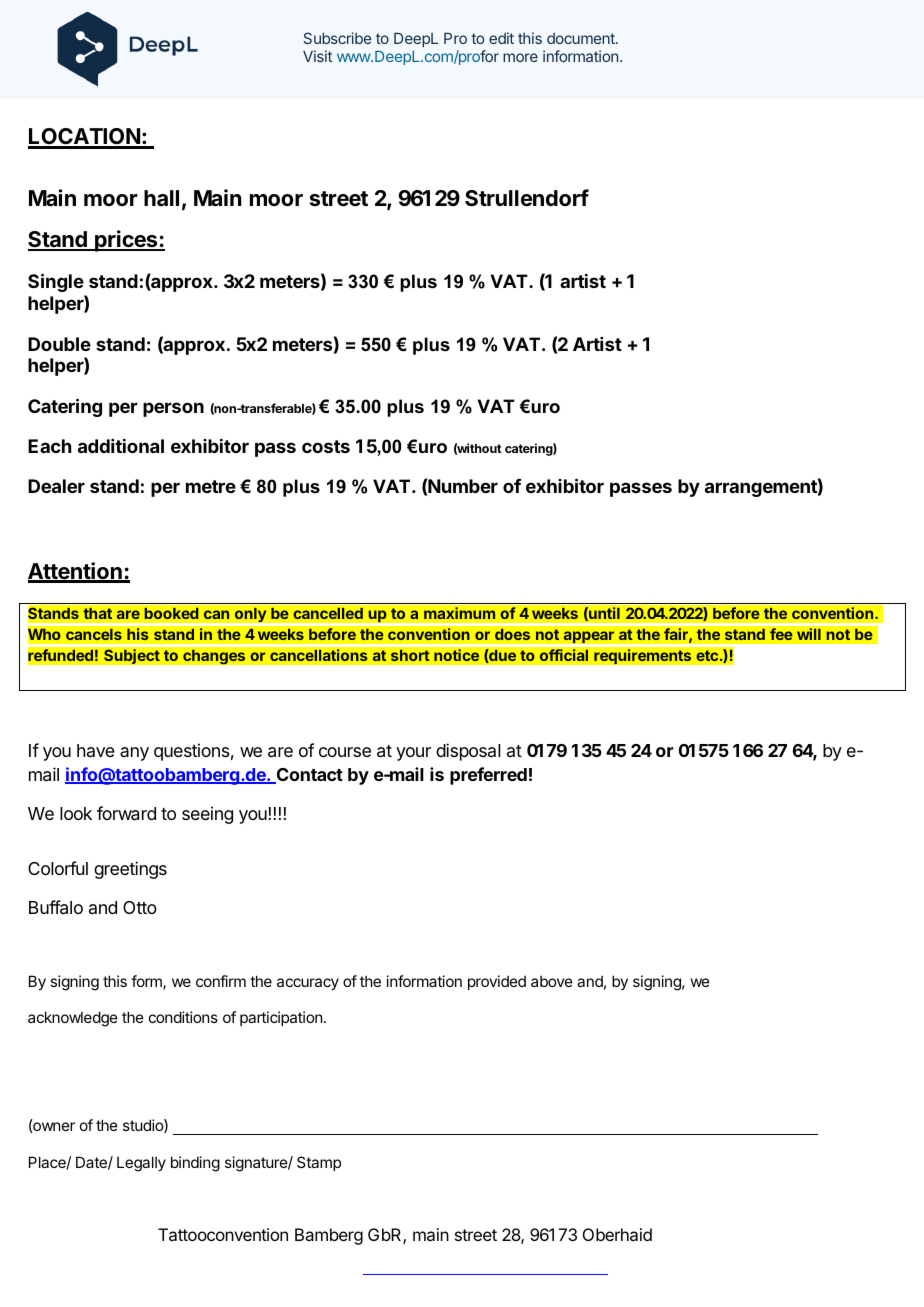  I want to click on will, so click(809, 634).
